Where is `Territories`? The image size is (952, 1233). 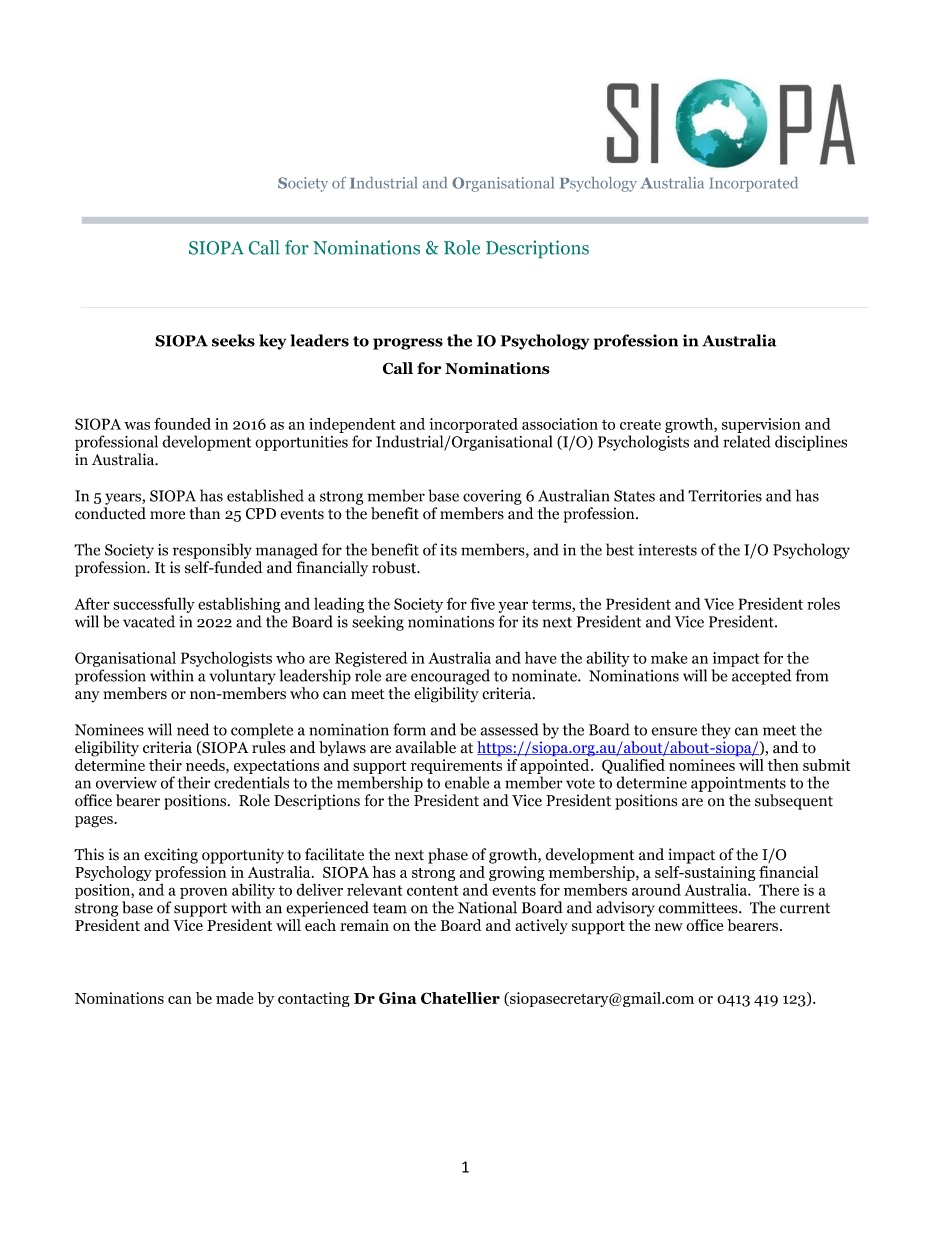
Territories is located at coordinates (725, 496).
